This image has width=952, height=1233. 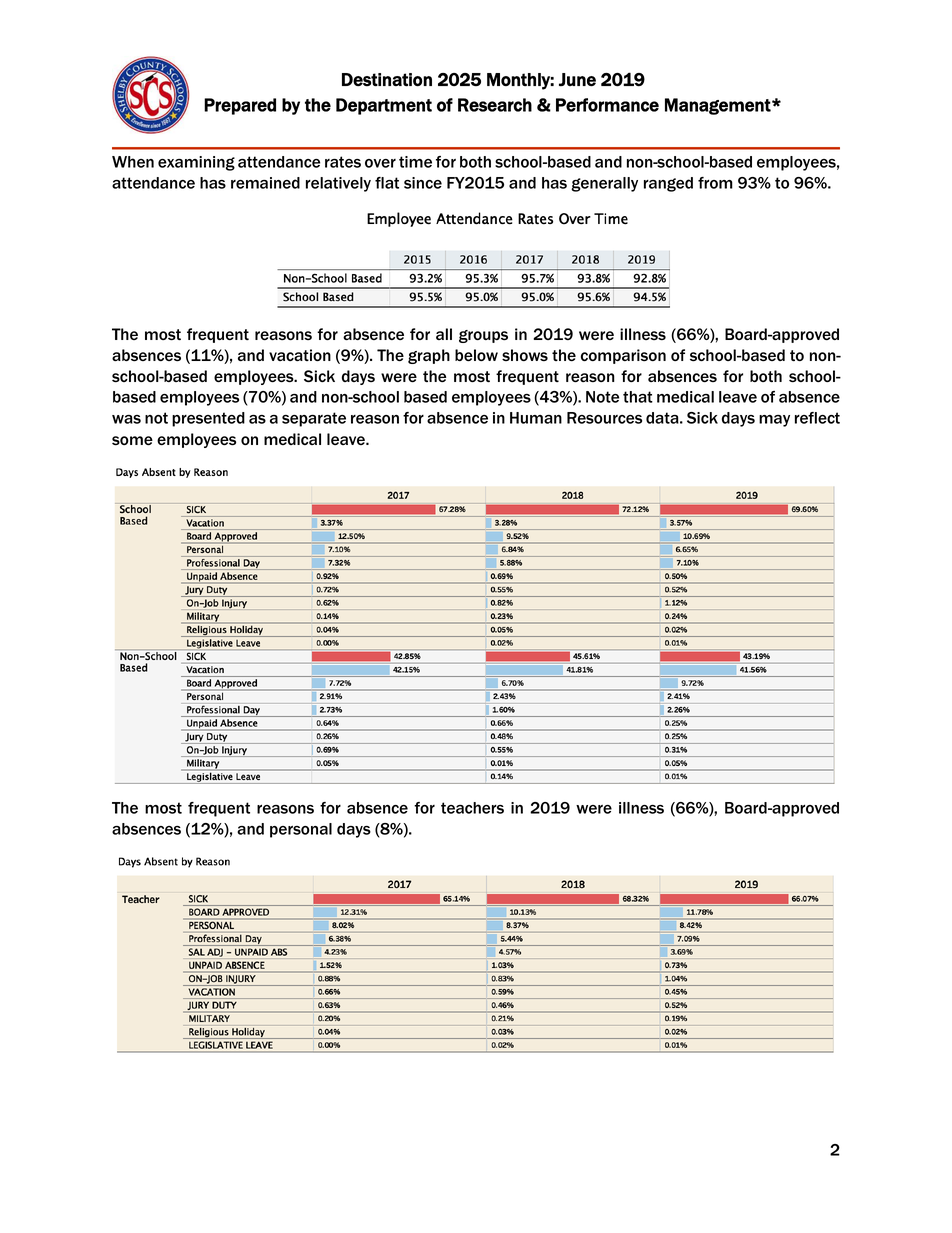 I want to click on comparison, so click(x=623, y=356).
